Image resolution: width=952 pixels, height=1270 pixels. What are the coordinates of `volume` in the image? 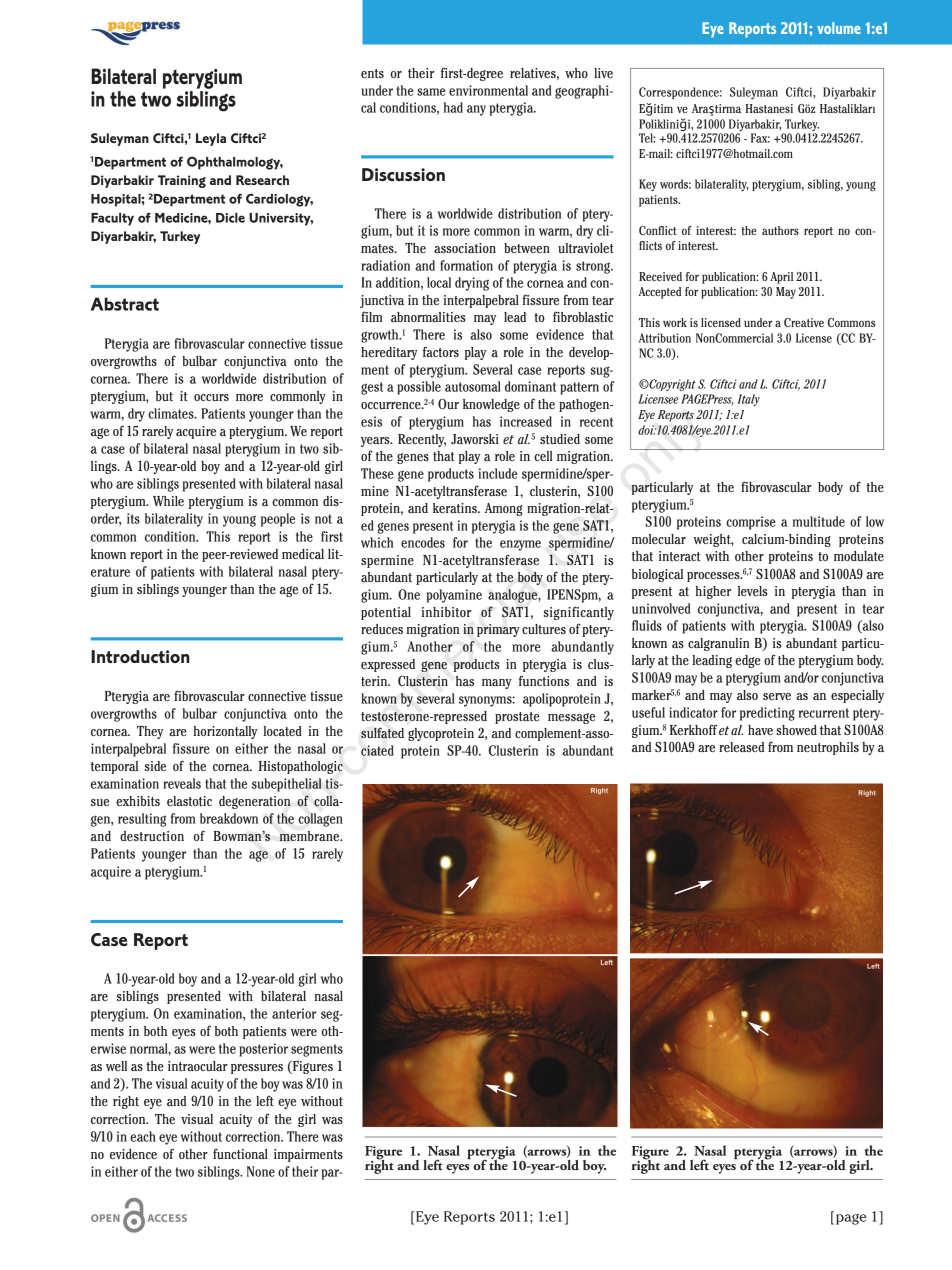 It's located at (839, 28).
